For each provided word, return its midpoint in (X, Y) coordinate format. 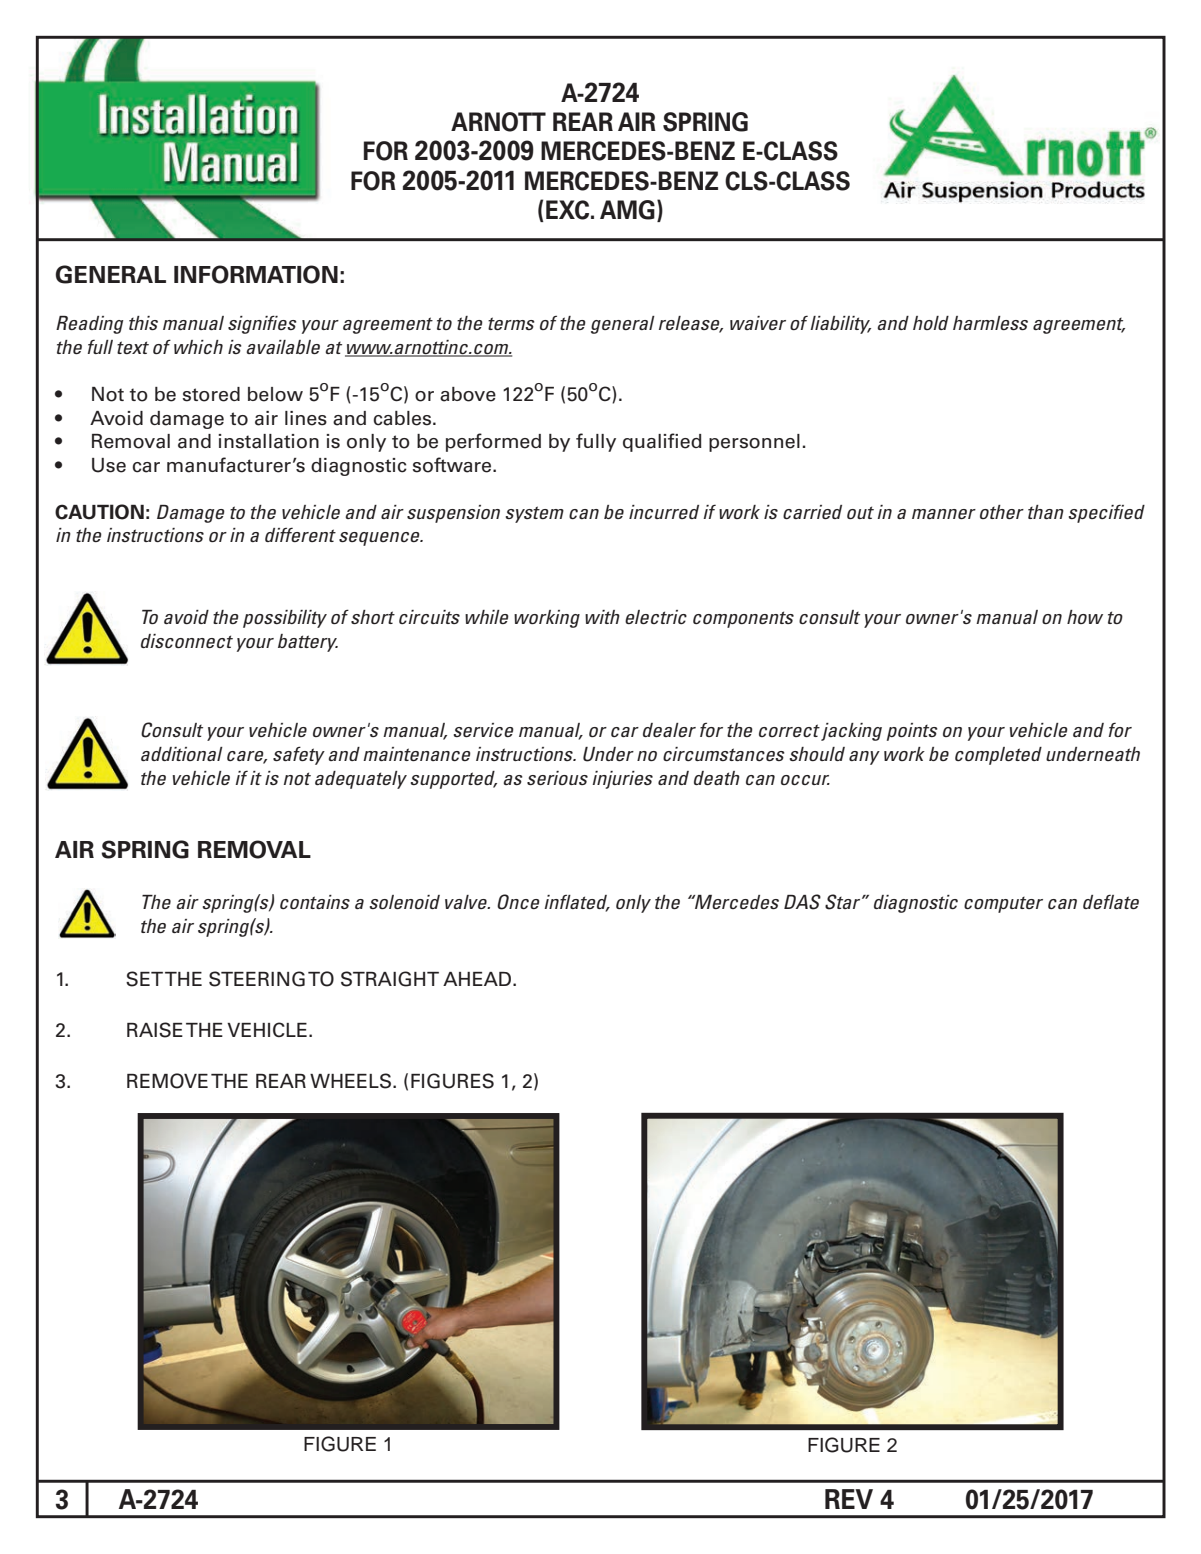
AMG (627, 210)
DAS (802, 902)
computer (1003, 905)
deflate (1111, 902)
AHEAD (478, 979)
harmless (990, 323)
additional (182, 754)
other (1002, 512)
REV (849, 1499)
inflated (576, 903)
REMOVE (167, 1081)
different (300, 534)
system (535, 514)
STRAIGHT (390, 979)
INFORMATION (256, 274)
